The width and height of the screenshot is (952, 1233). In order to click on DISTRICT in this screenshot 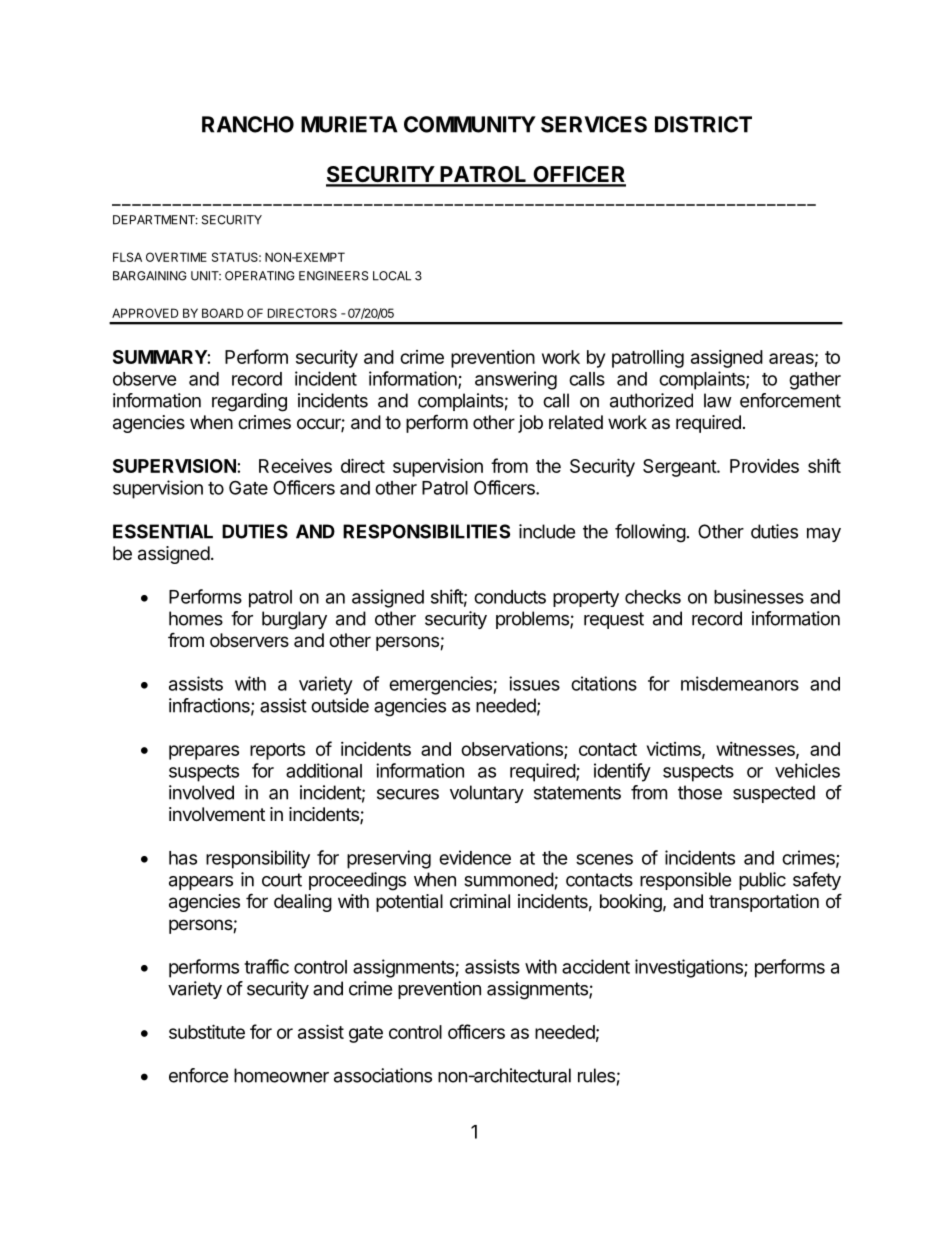, I will do `click(703, 124)`.
